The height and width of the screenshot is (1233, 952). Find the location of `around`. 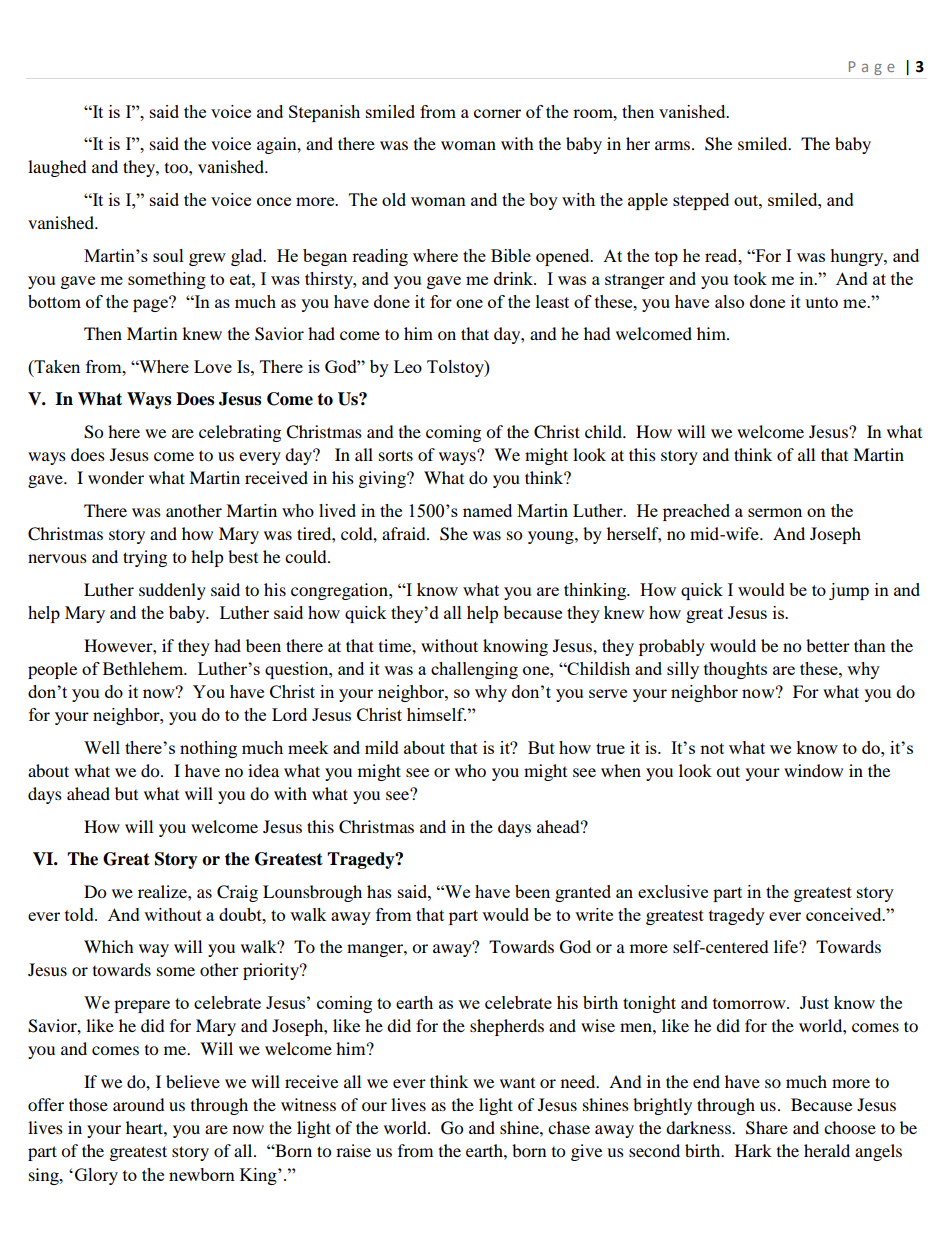

around is located at coordinates (139, 1104).
